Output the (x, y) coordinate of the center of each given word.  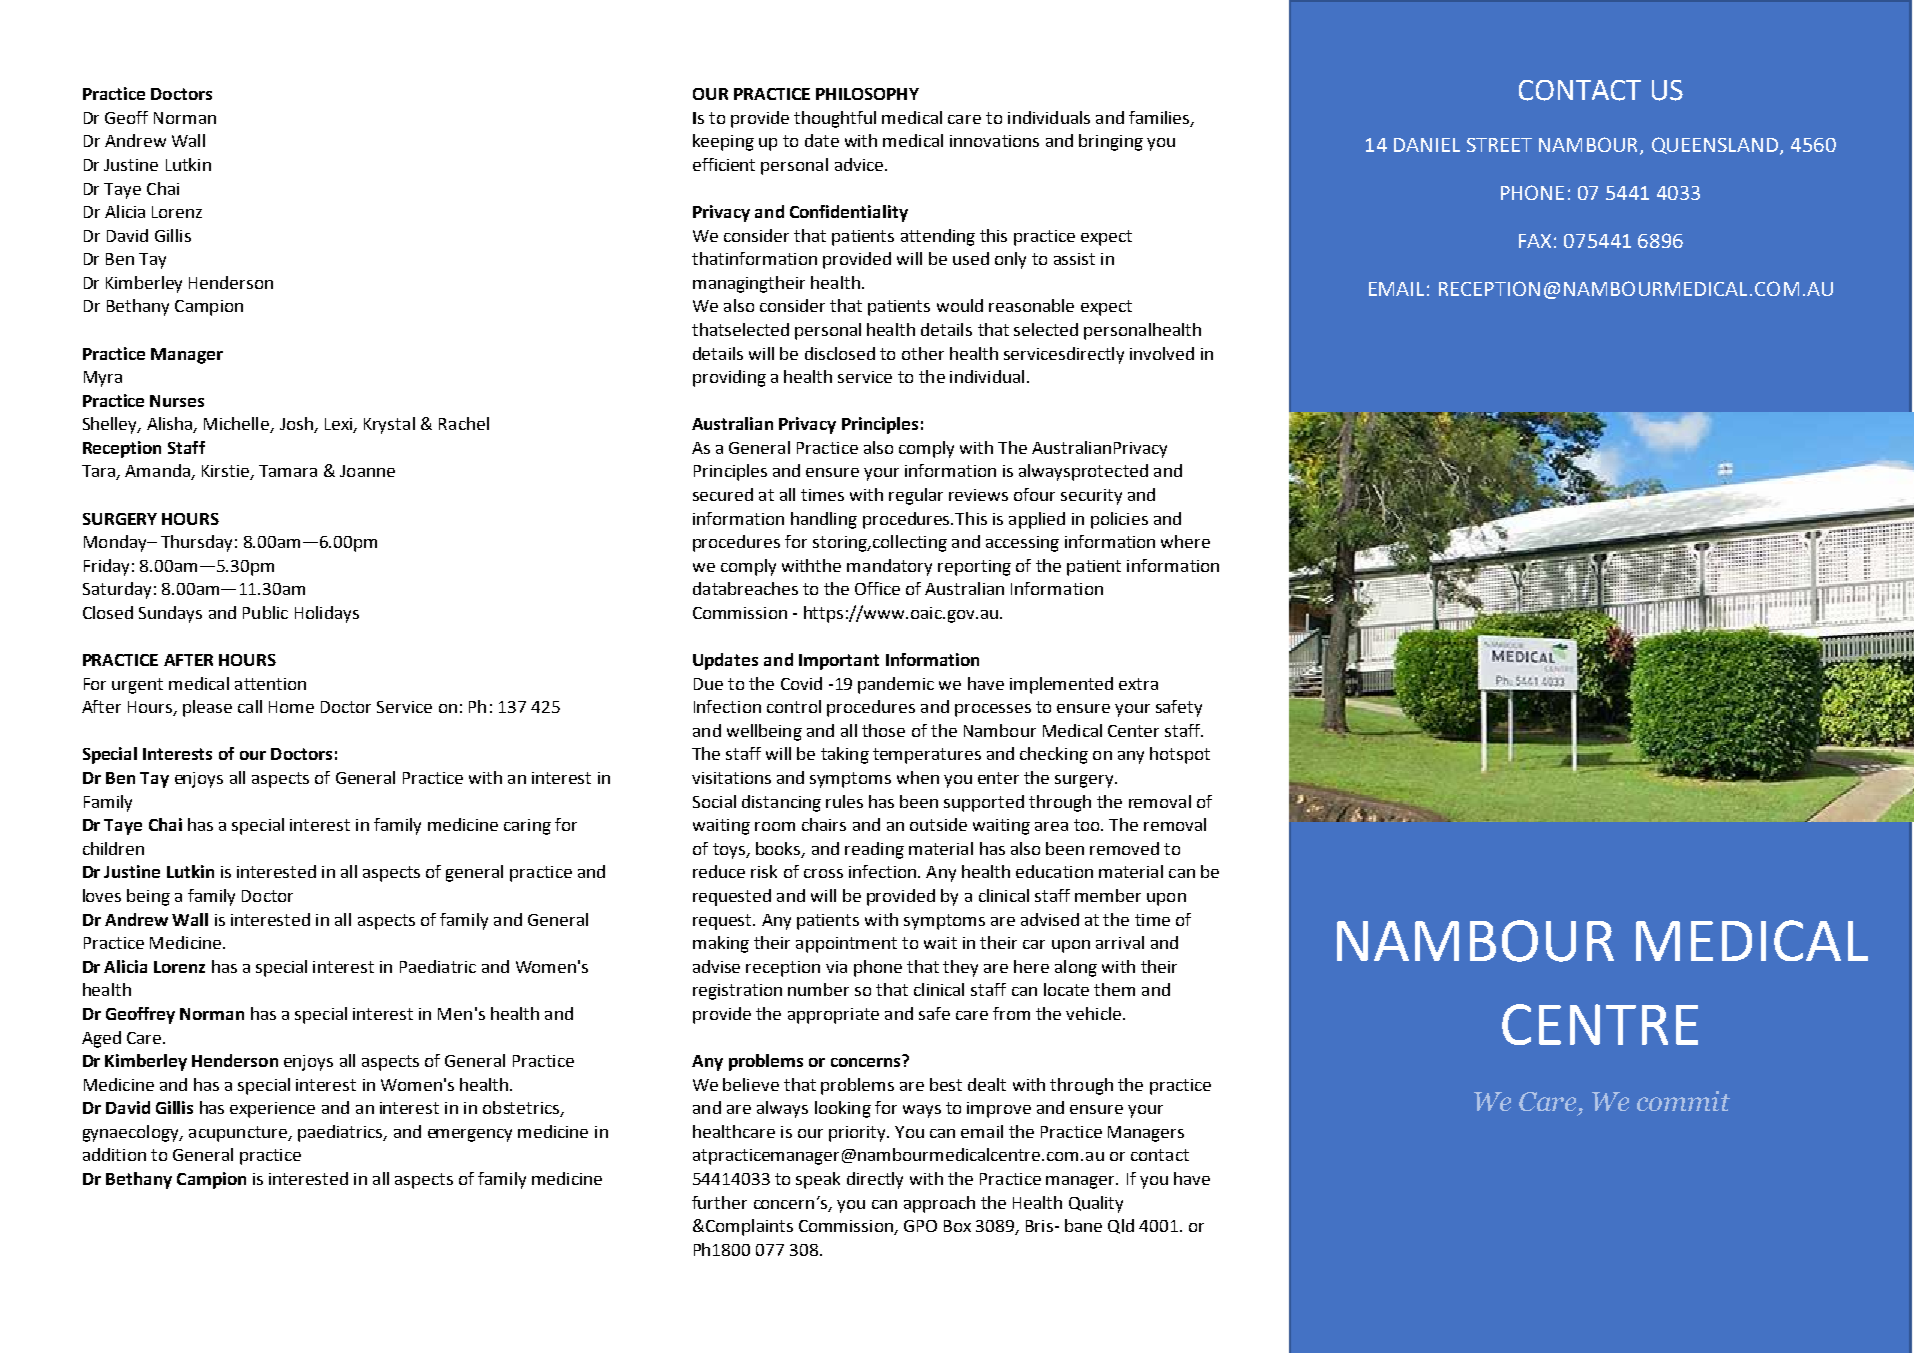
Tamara (288, 471)
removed (1124, 848)
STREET (1499, 145)
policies (1119, 520)
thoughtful (835, 119)
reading (874, 850)
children (113, 848)
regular (916, 496)
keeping (723, 142)
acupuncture (239, 1134)
